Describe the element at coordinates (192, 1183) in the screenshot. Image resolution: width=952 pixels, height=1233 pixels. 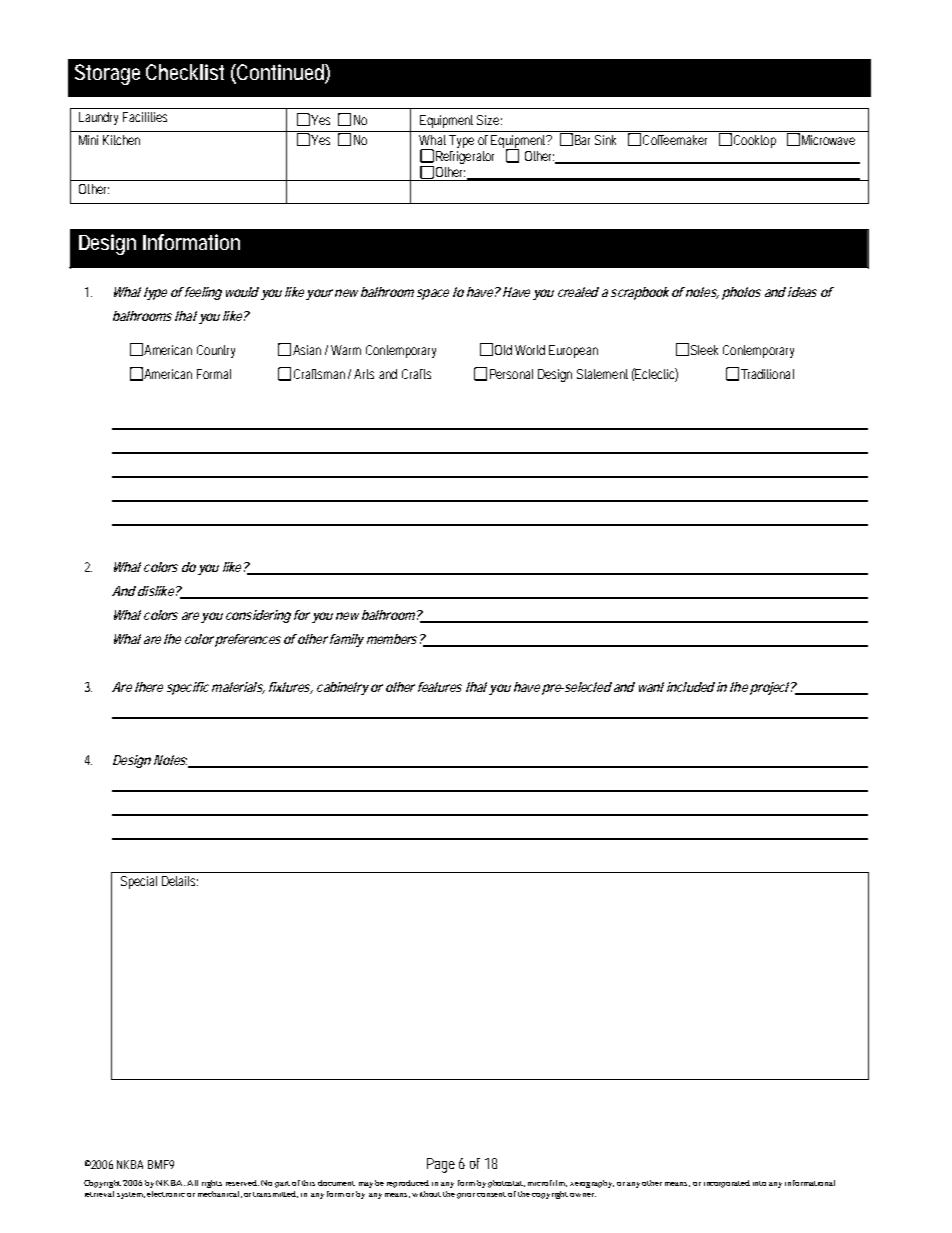
I see `All` at that location.
